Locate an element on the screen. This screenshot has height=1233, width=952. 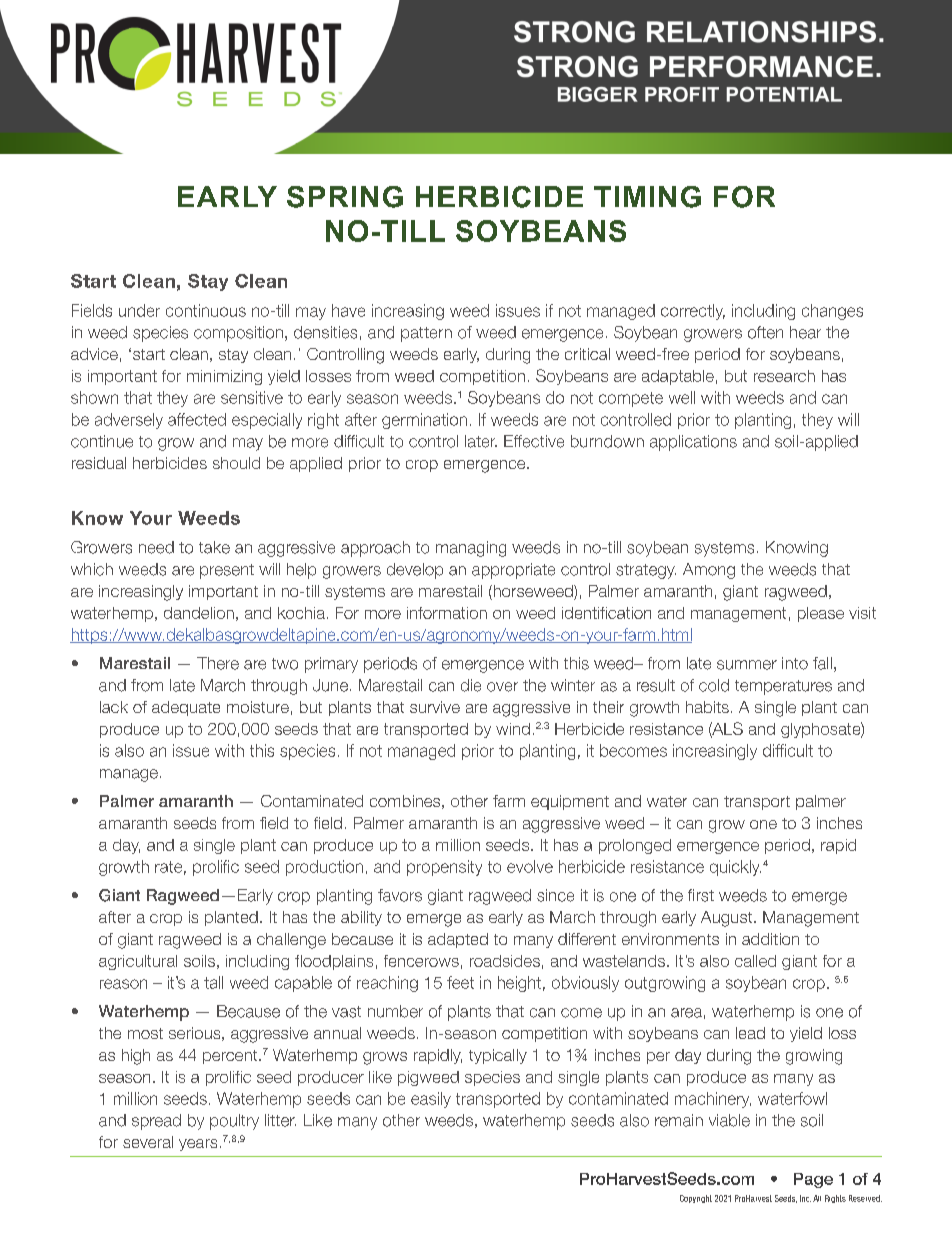
continuous is located at coordinates (206, 310).
